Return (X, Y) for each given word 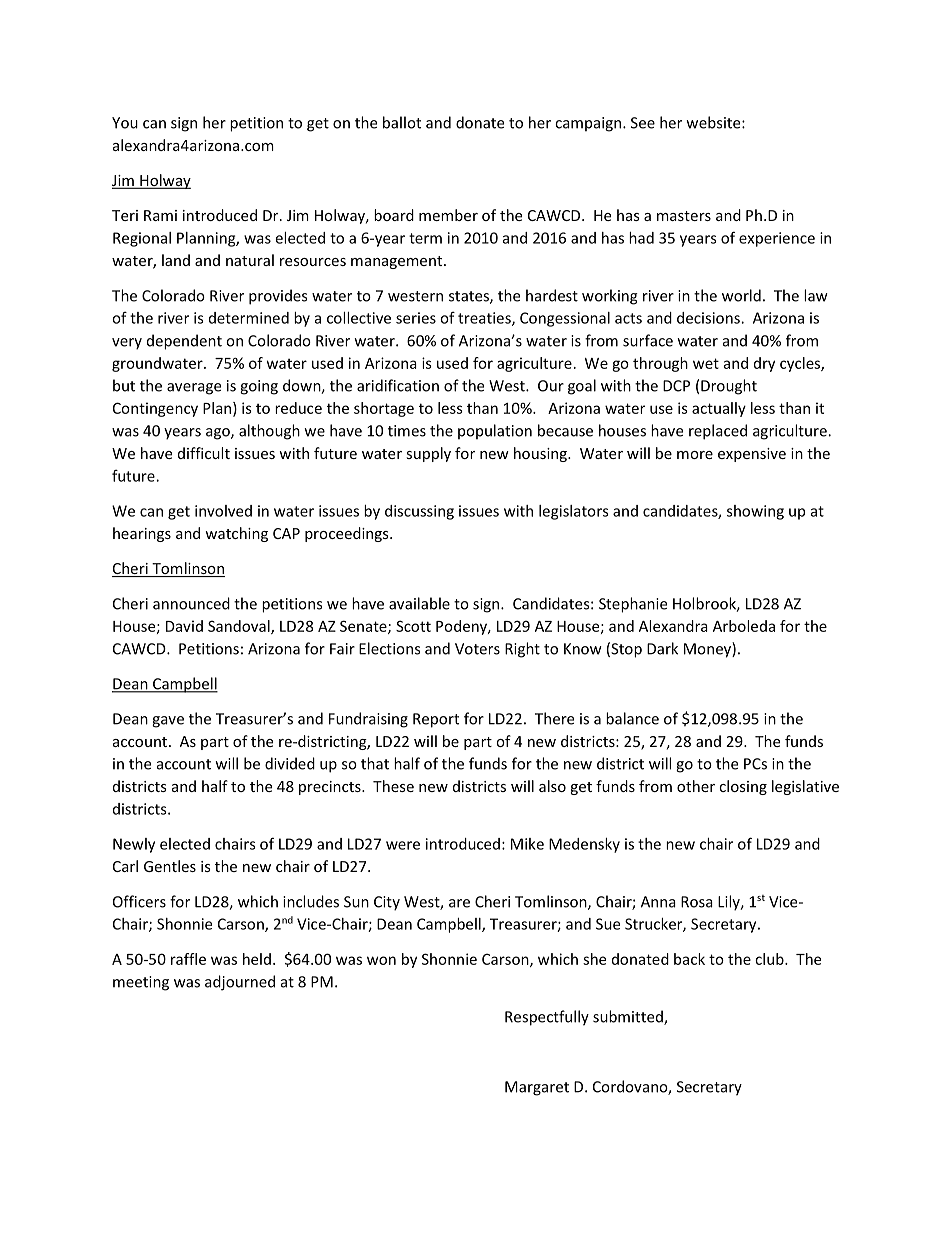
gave (168, 722)
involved (223, 511)
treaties (485, 319)
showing (755, 512)
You (125, 123)
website (715, 122)
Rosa (697, 902)
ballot (402, 122)
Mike (527, 844)
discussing (419, 512)
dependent (184, 342)
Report (436, 720)
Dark (662, 648)
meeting (141, 983)
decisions (709, 318)
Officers (139, 901)
